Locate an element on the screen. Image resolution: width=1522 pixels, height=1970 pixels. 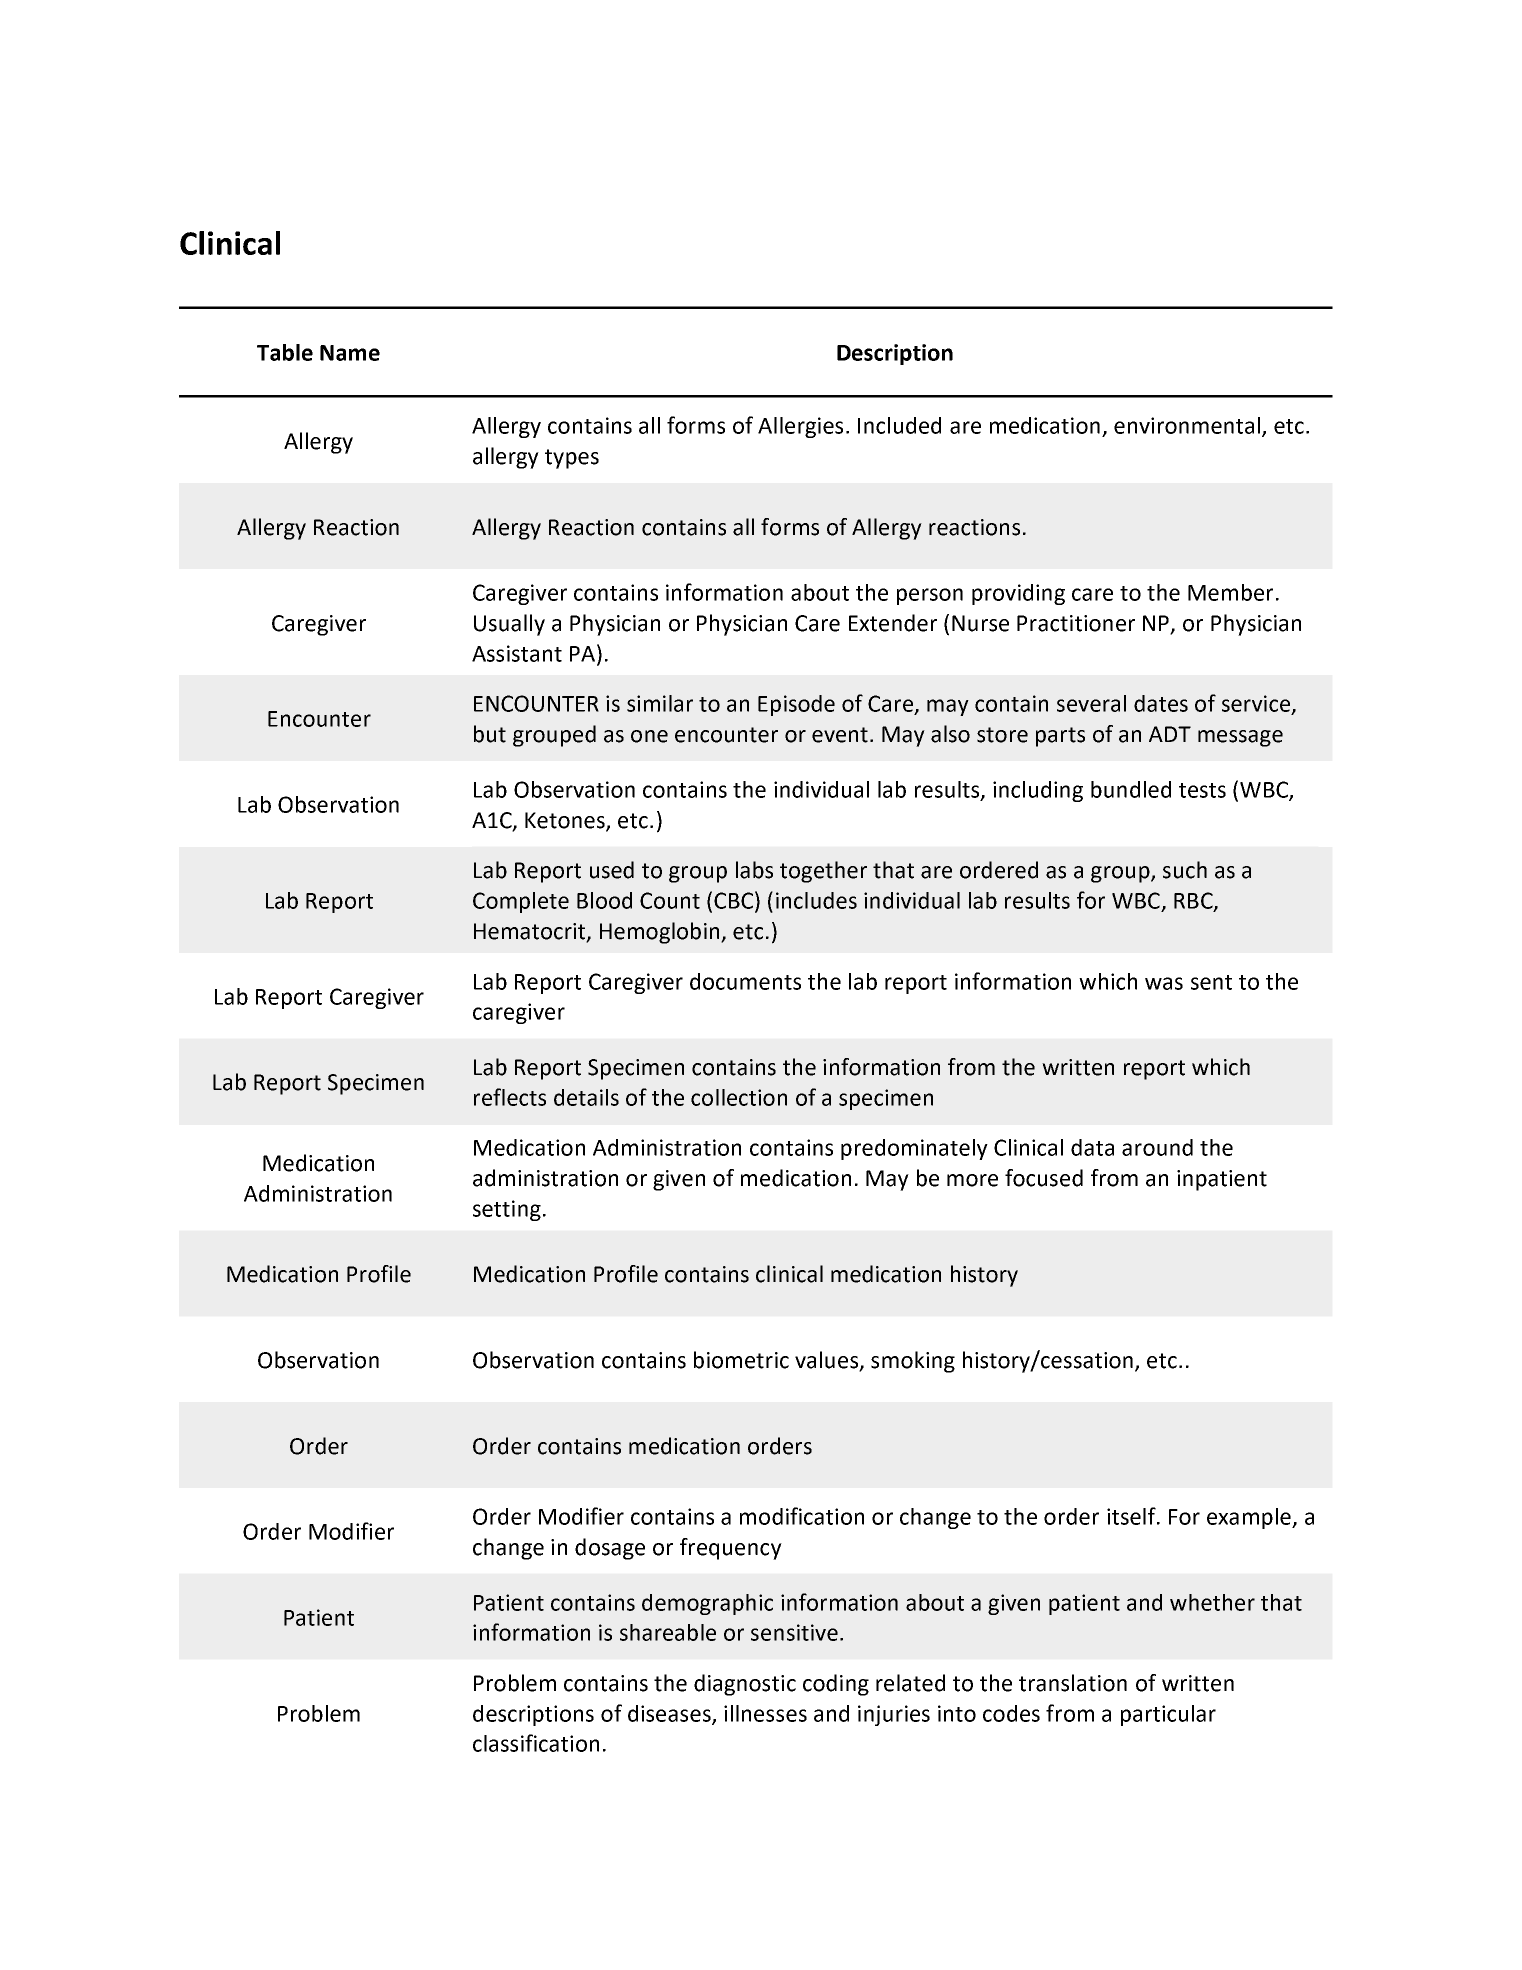
biometric is located at coordinates (741, 1360).
